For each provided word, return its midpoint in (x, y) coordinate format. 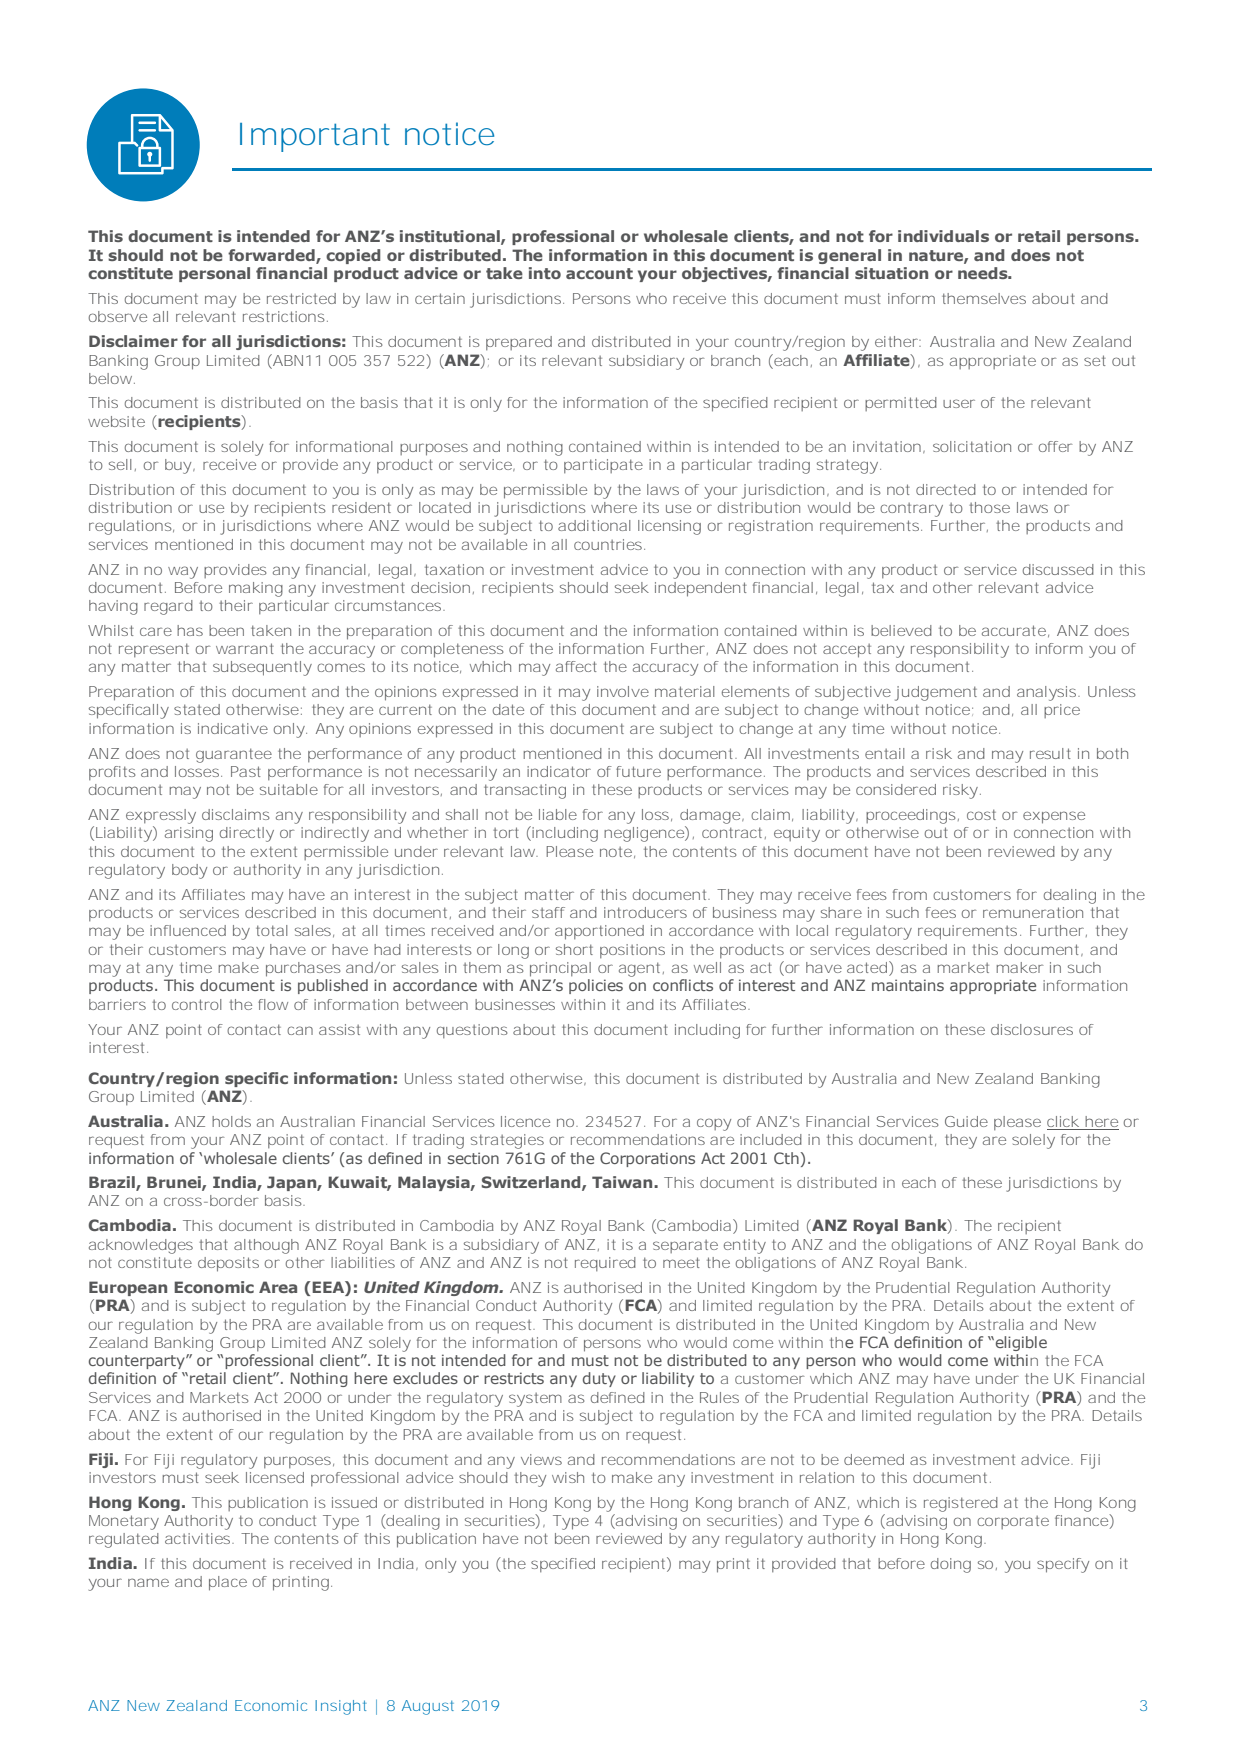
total (271, 930)
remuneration (1033, 912)
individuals (943, 236)
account (599, 273)
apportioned (599, 932)
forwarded (272, 256)
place (228, 1583)
